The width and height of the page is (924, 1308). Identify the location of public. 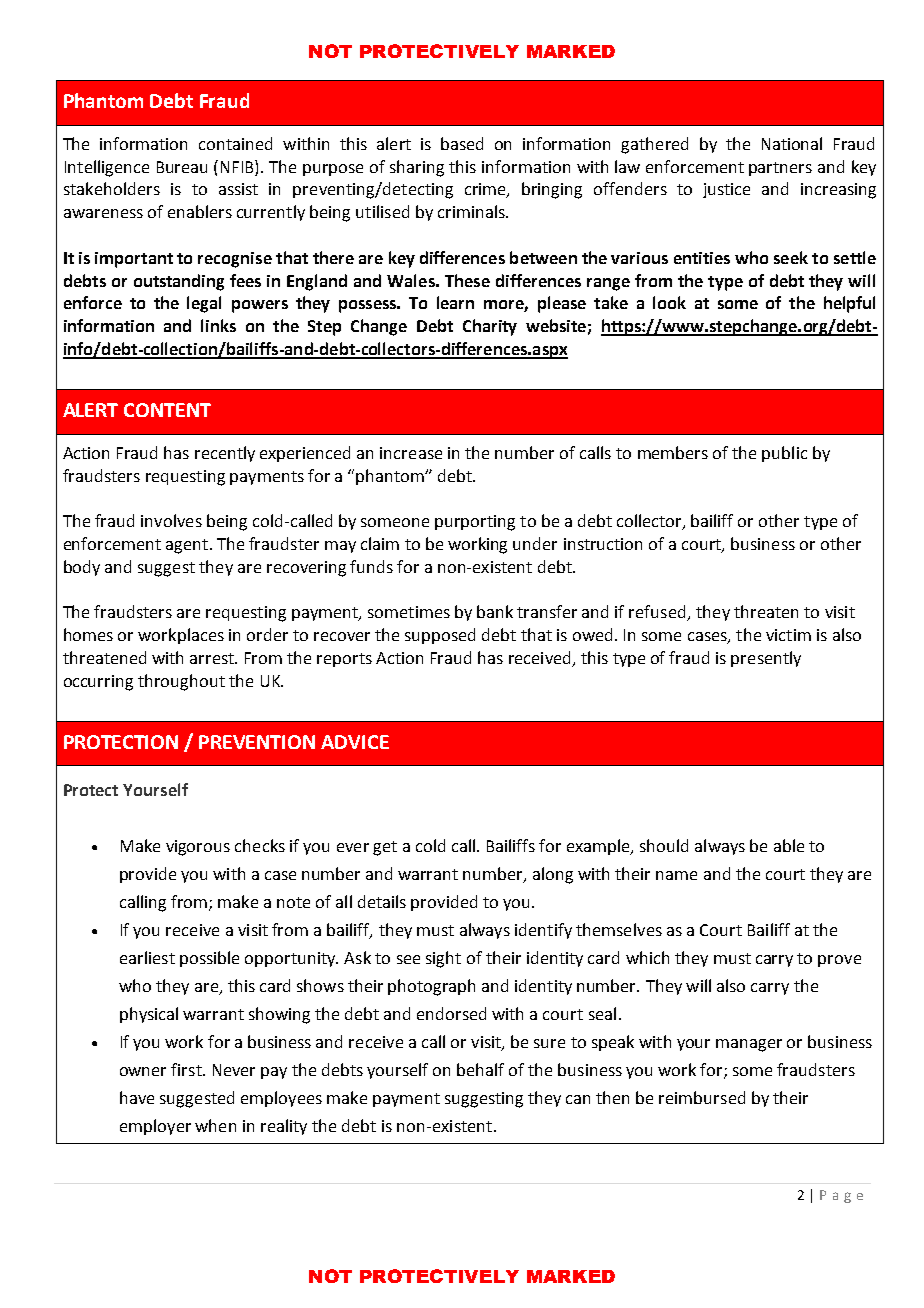
(784, 454).
